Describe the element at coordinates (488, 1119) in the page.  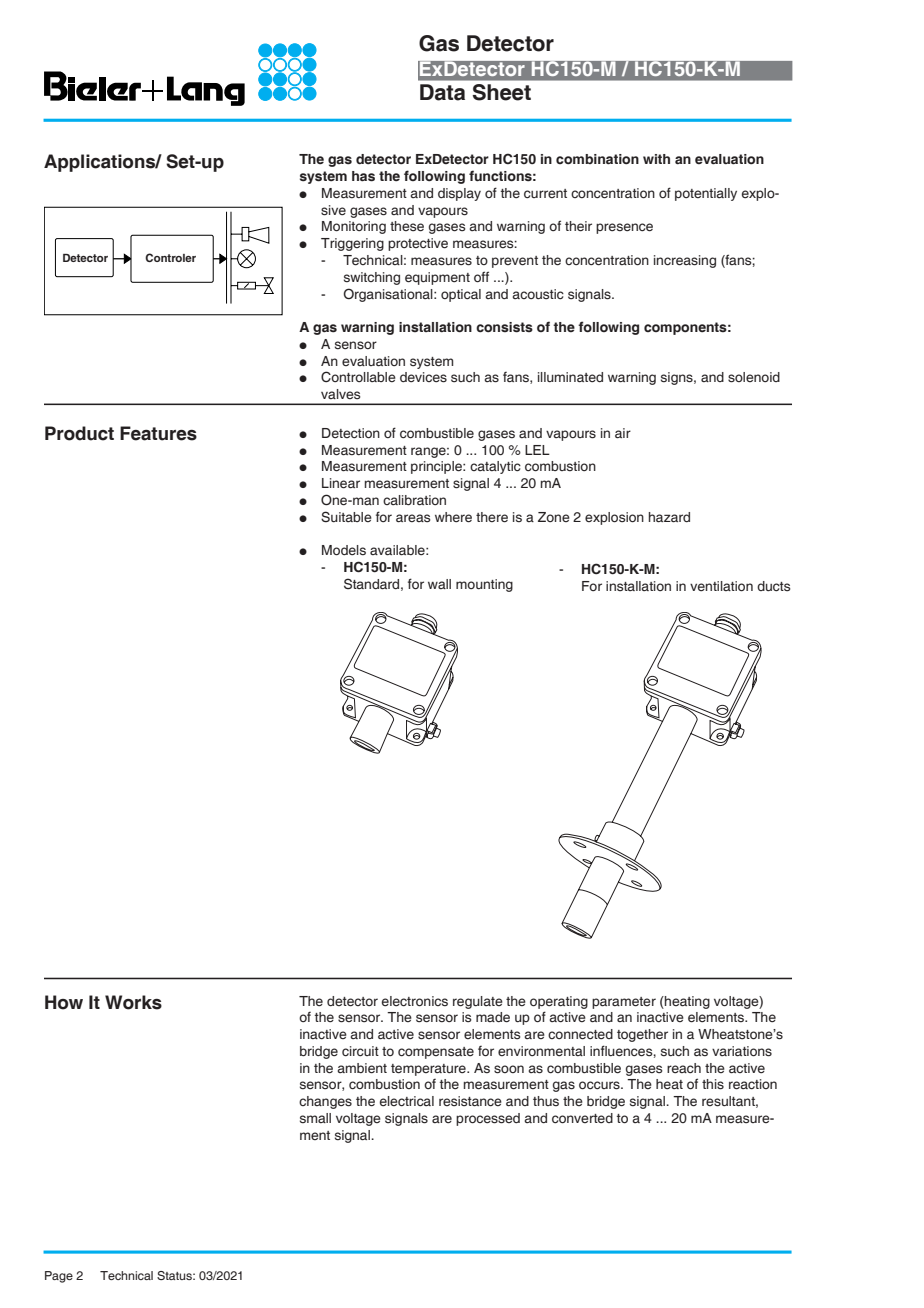
I see `processed` at that location.
